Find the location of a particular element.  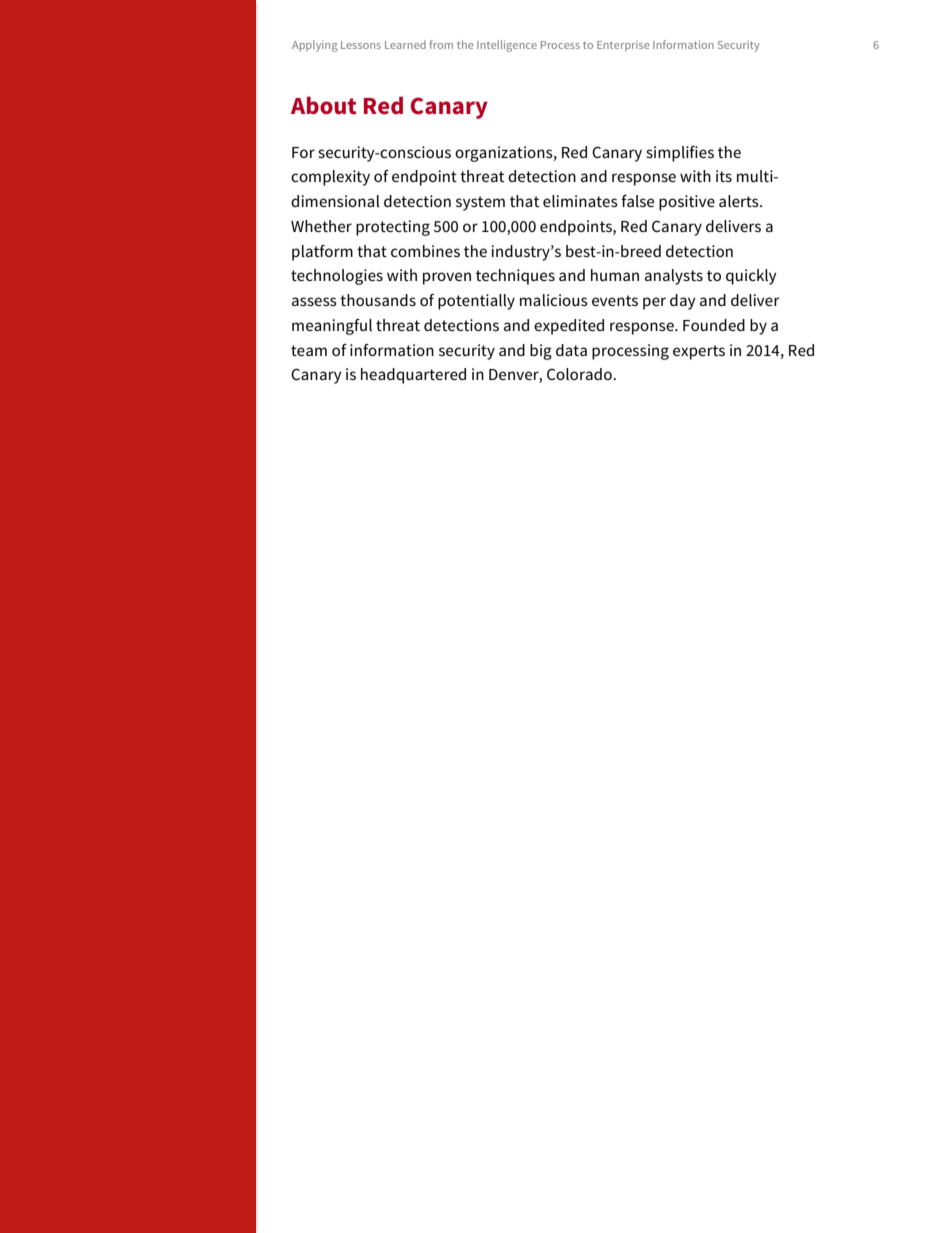

simplifies is located at coordinates (680, 154).
